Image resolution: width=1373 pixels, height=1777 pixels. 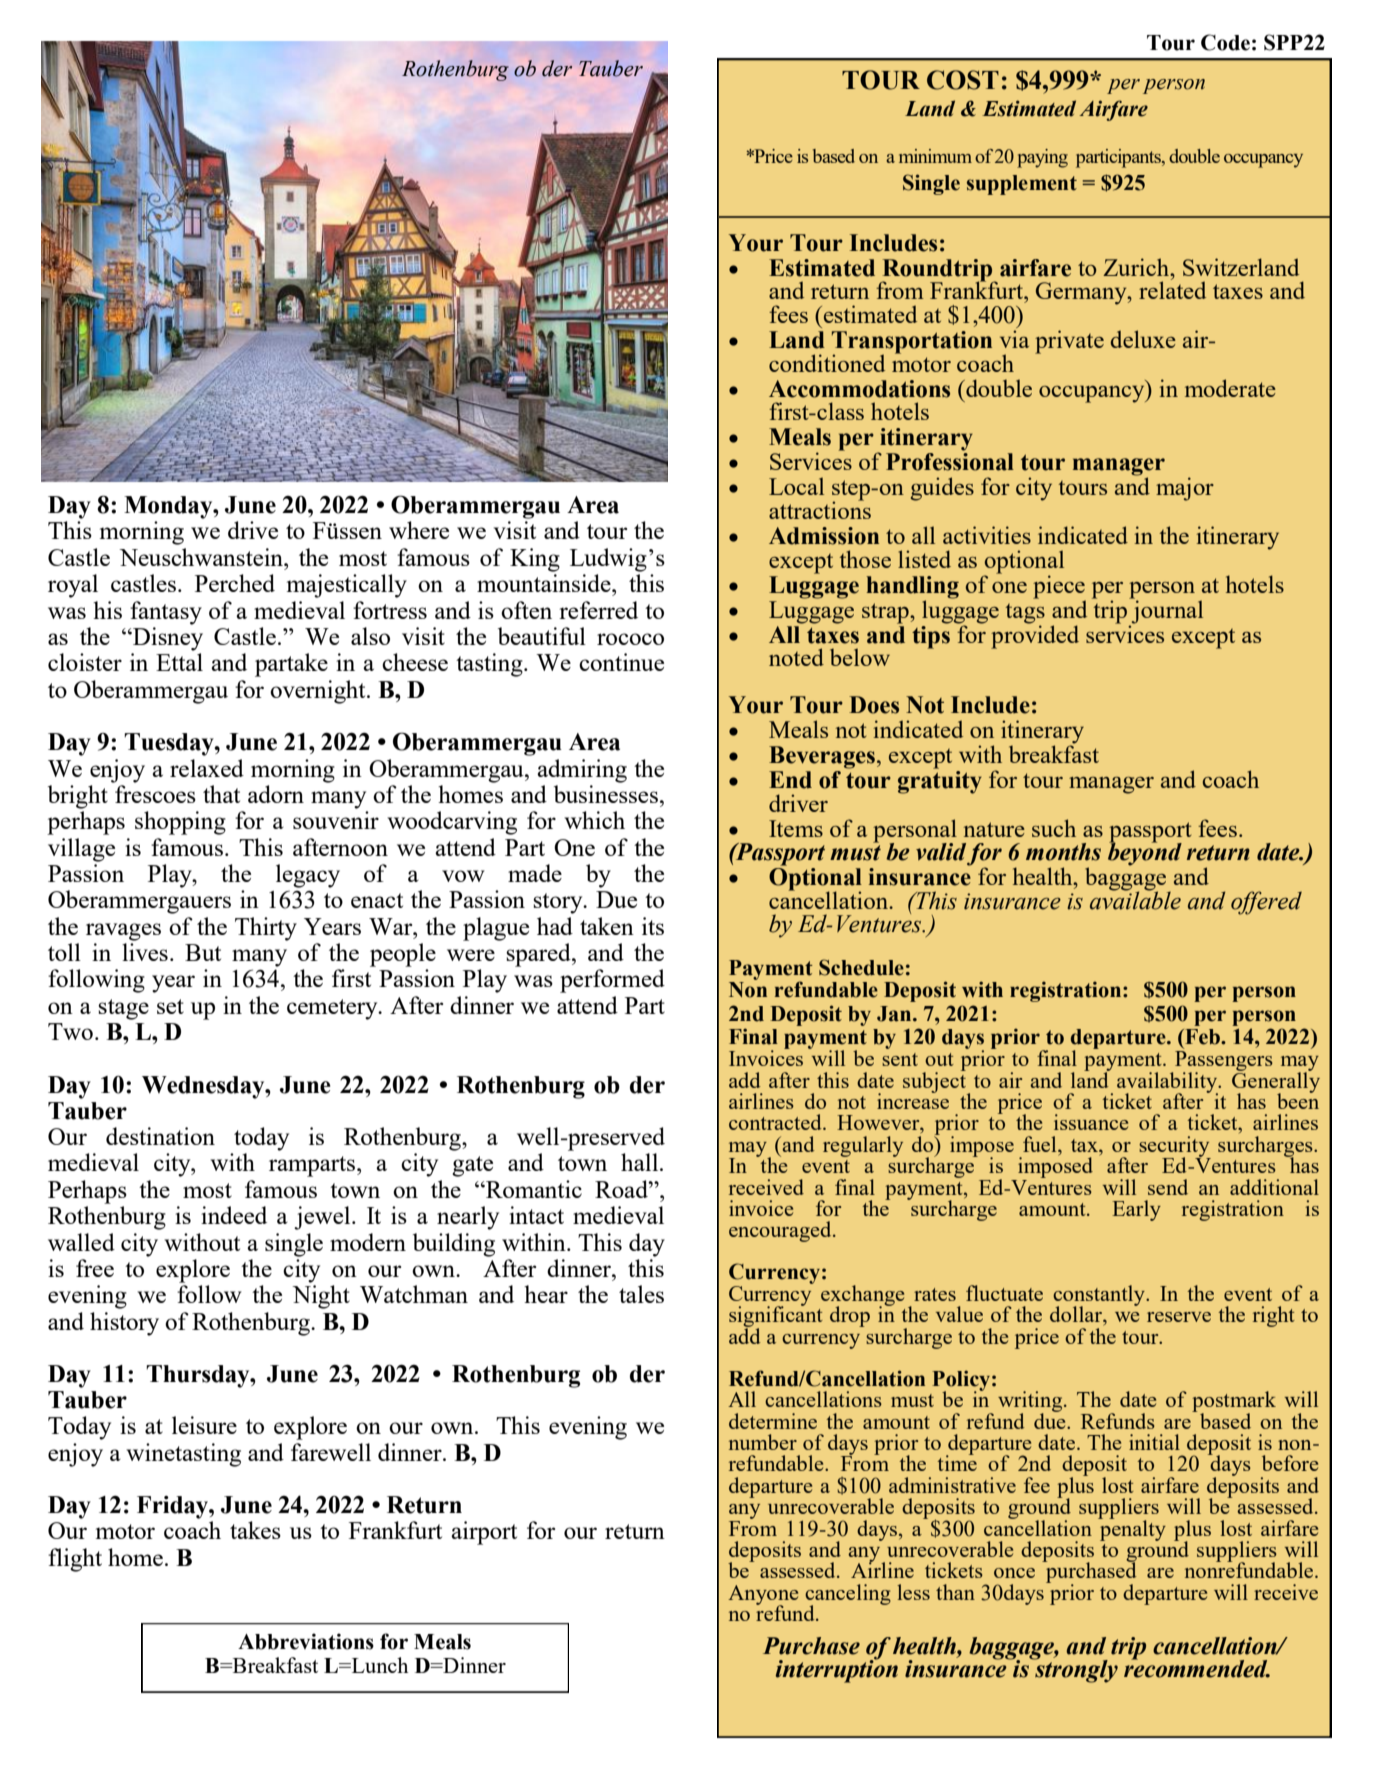 What do you see at coordinates (1166, 612) in the screenshot?
I see `journal` at bounding box center [1166, 612].
